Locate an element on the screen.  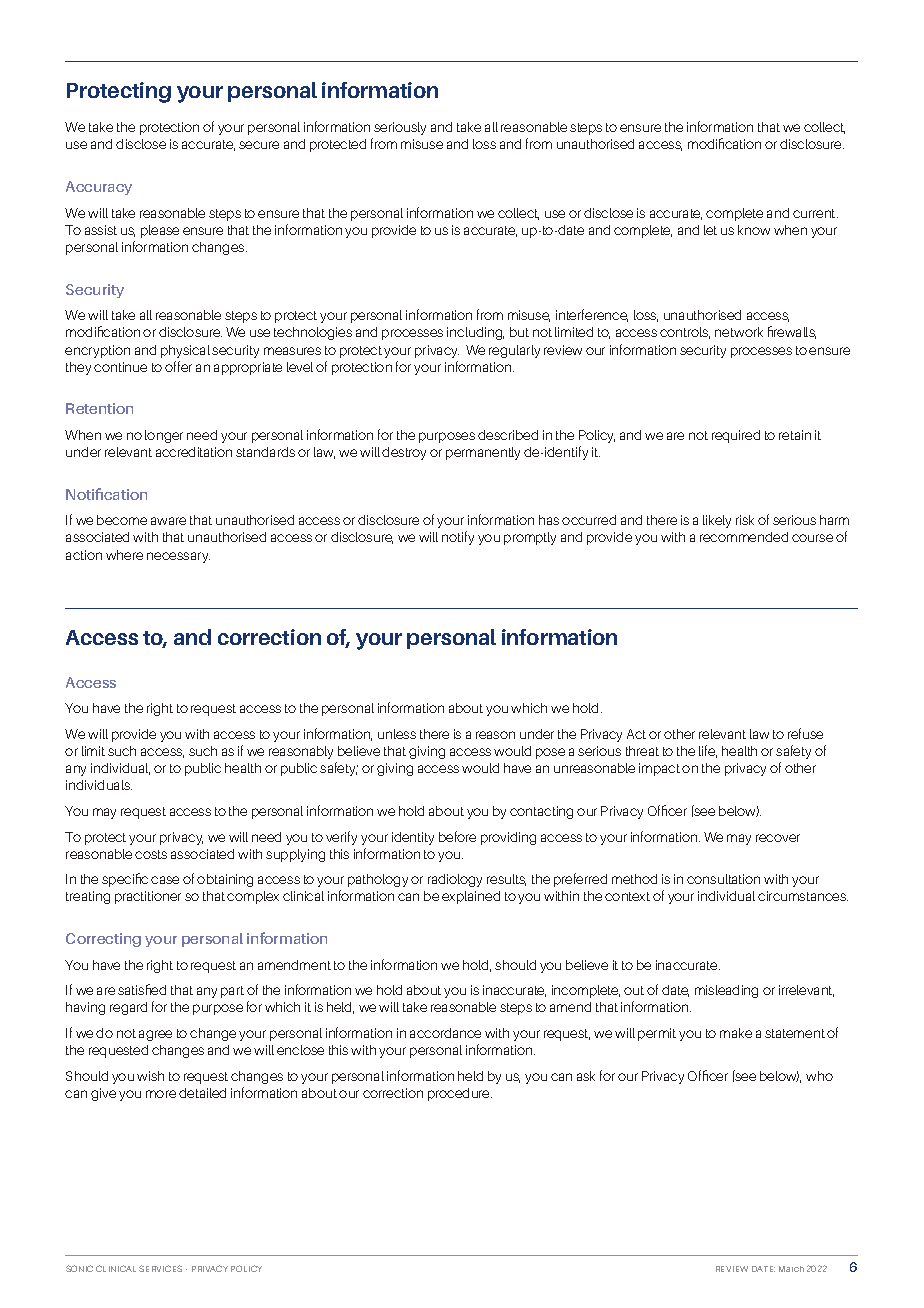
secure is located at coordinates (259, 145).
